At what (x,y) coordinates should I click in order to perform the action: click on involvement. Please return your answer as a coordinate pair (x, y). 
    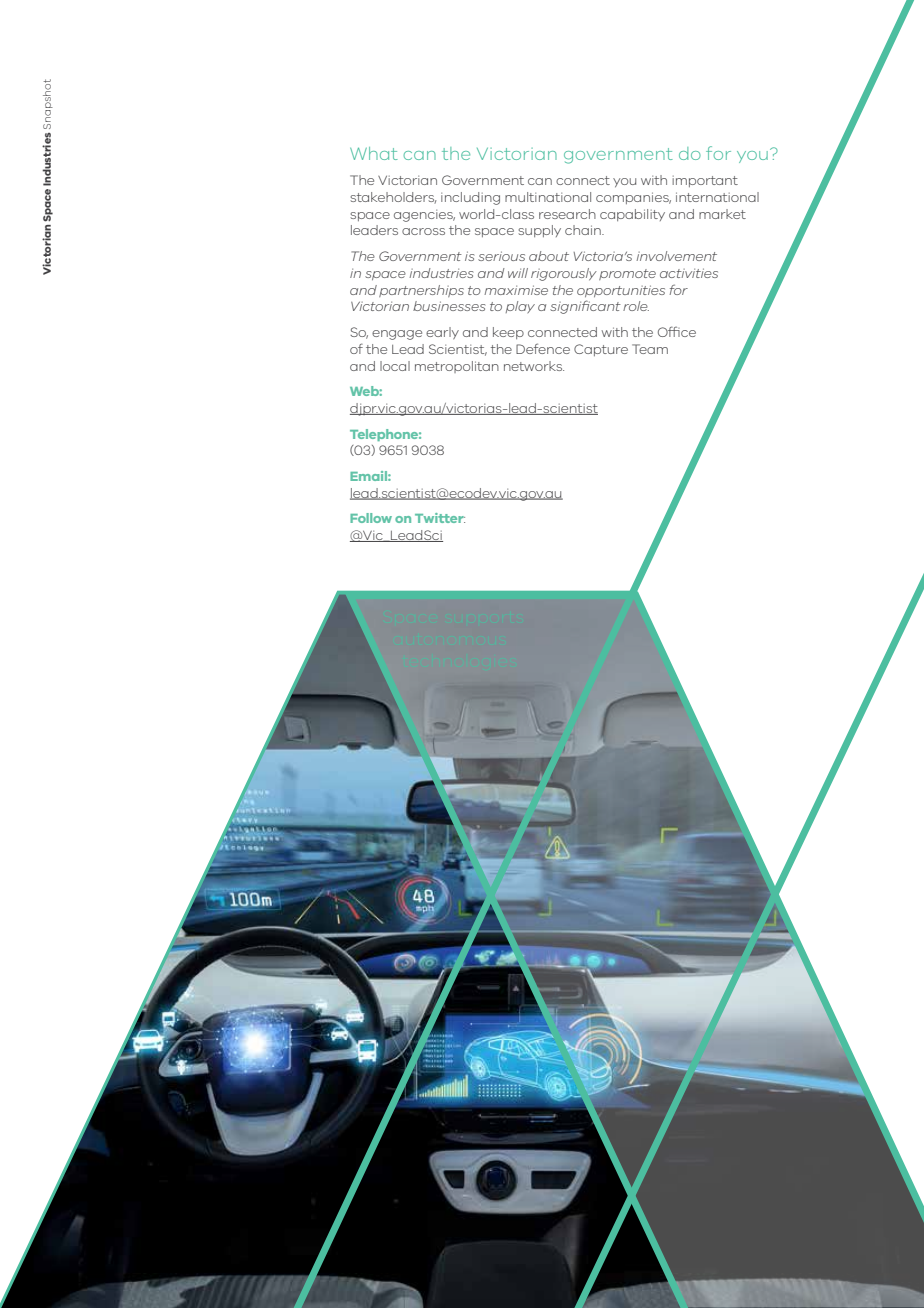
    Looking at the image, I should click on (676, 256).
